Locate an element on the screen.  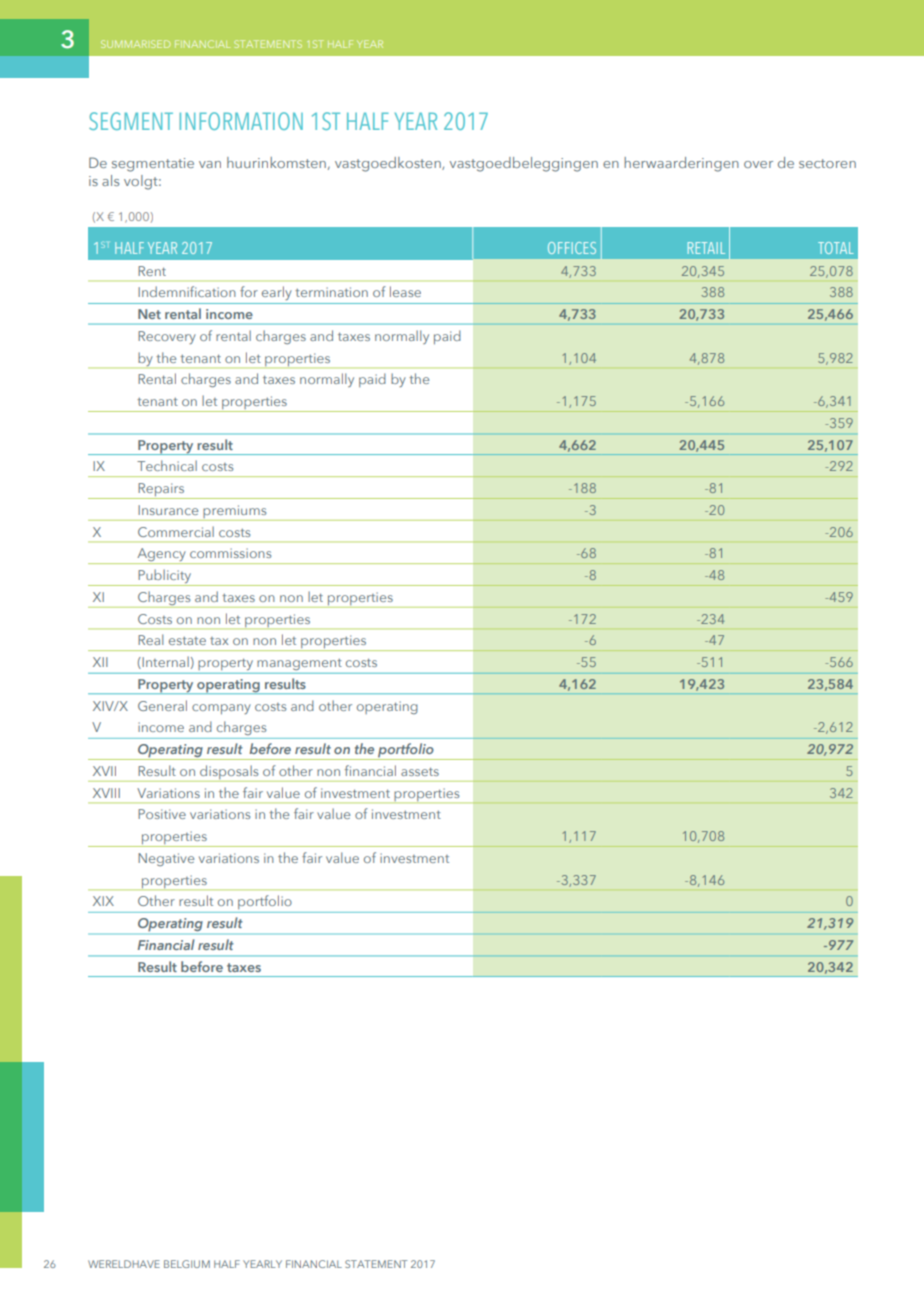
Positive is located at coordinates (162, 814).
